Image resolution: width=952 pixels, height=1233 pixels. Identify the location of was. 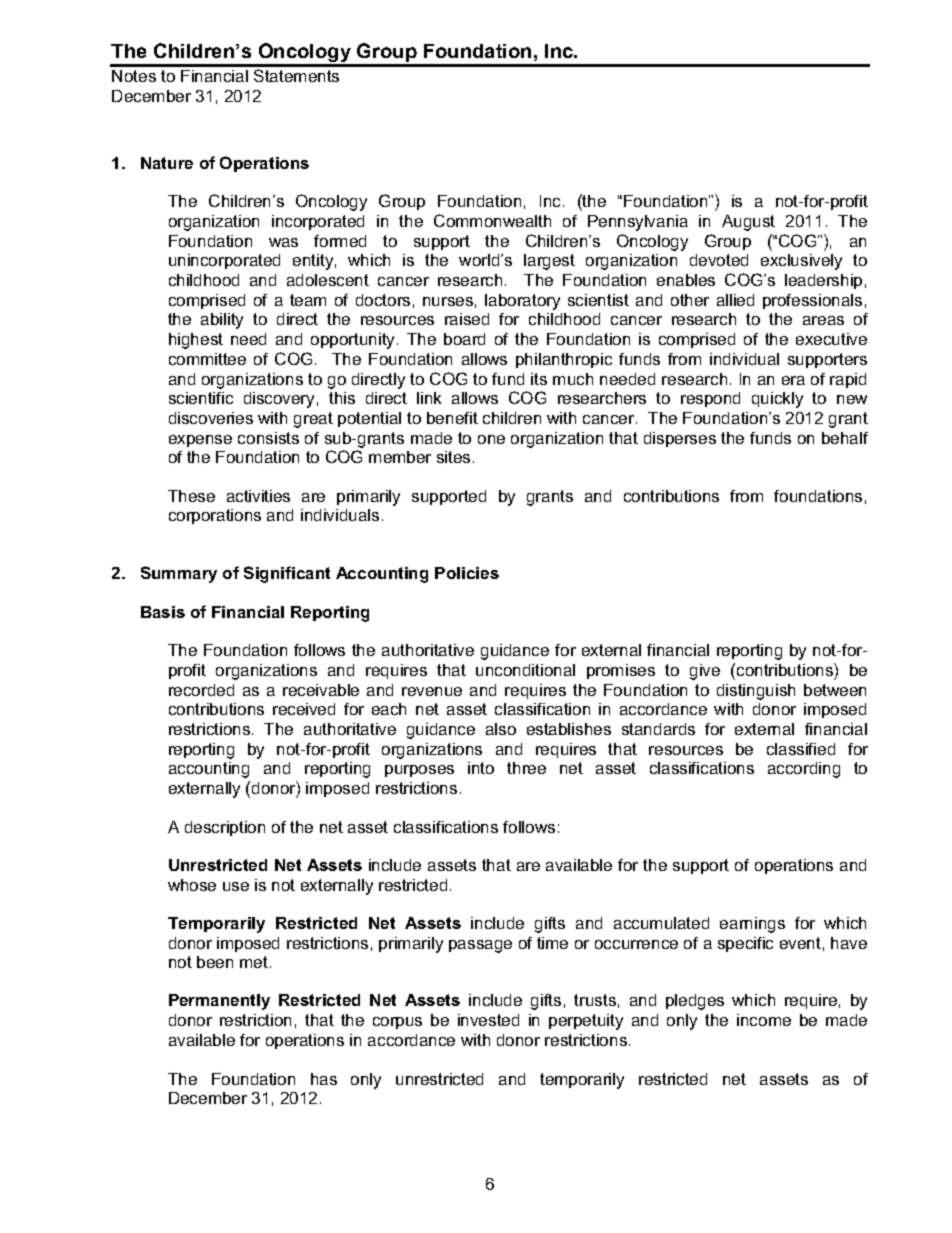
(283, 242).
